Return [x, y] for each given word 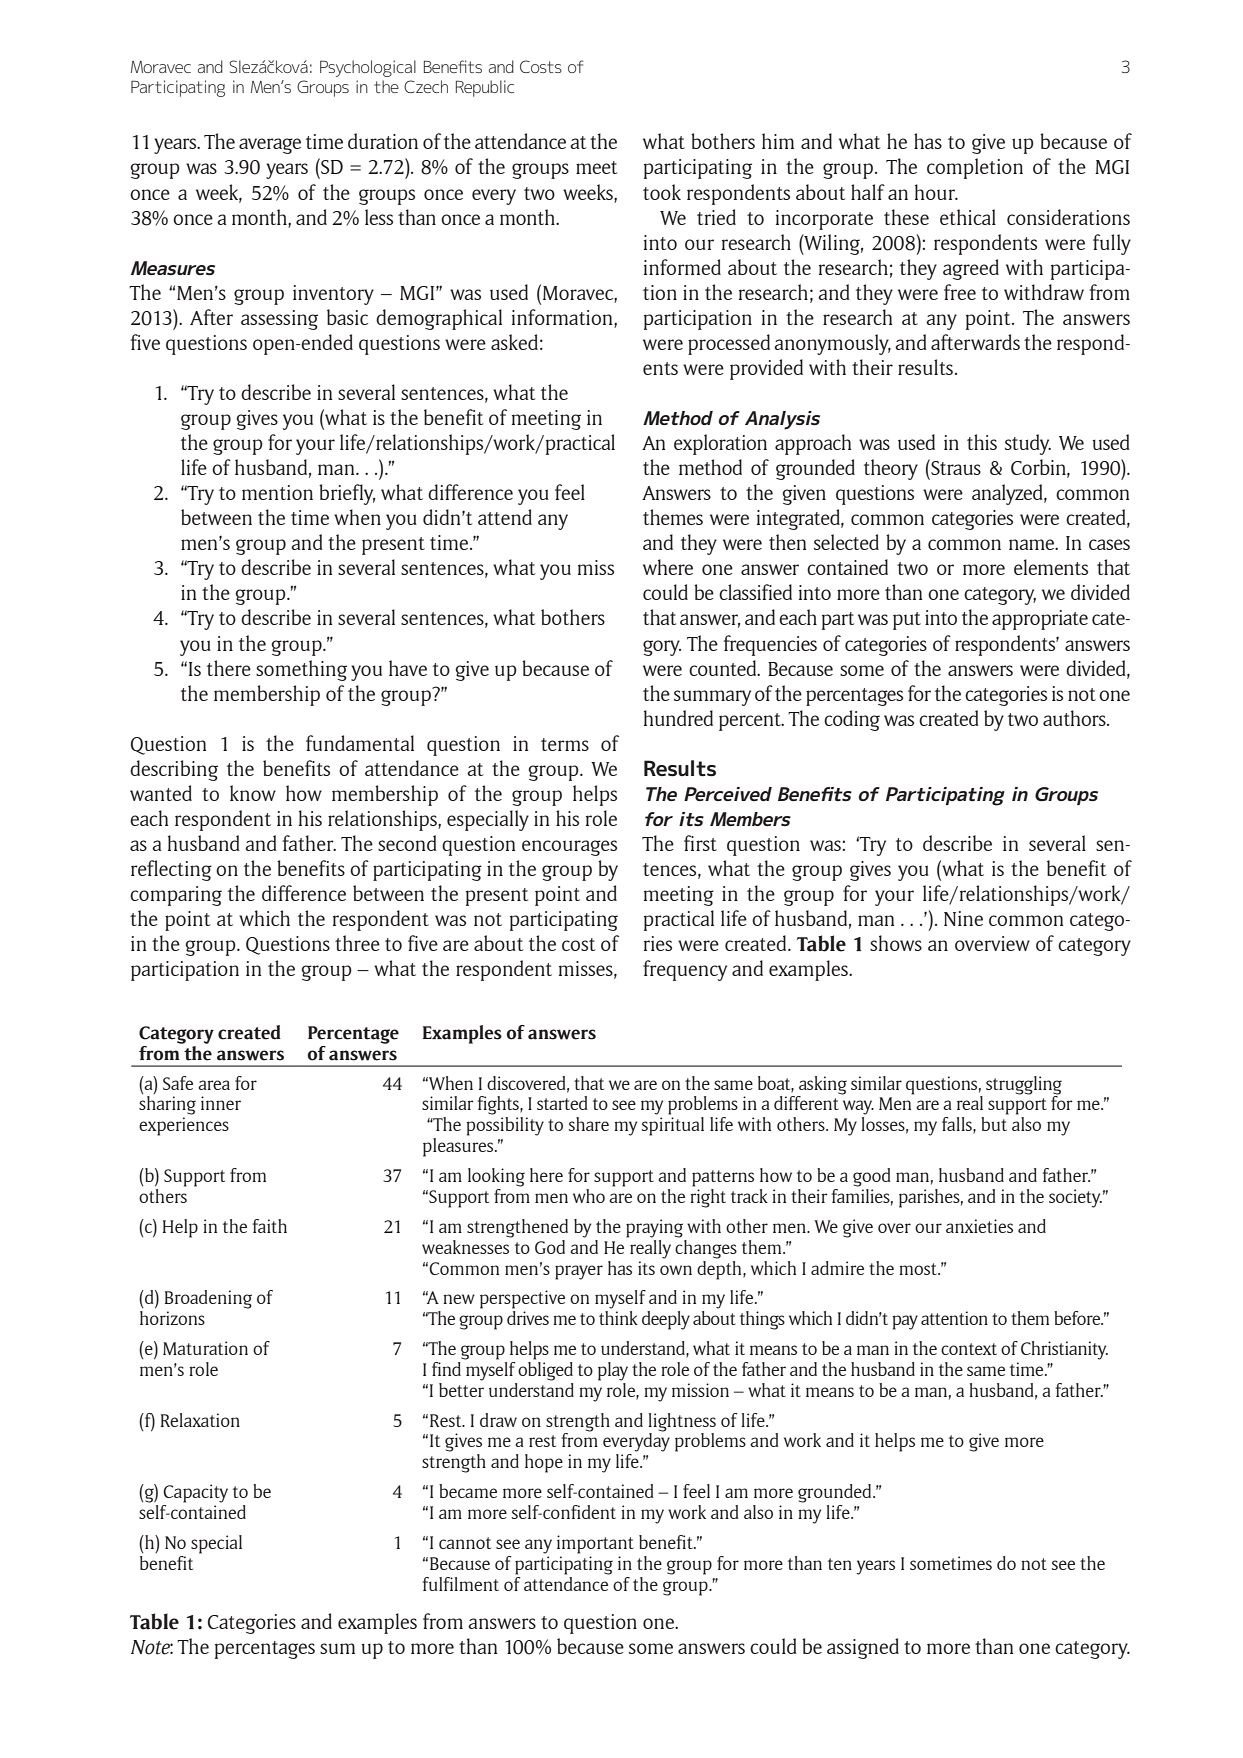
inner [221, 1103]
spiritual [673, 1126]
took [662, 192]
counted [724, 668]
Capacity [195, 1493]
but [994, 1124]
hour [936, 192]
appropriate [1040, 620]
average [270, 146]
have [408, 668]
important [595, 1544]
